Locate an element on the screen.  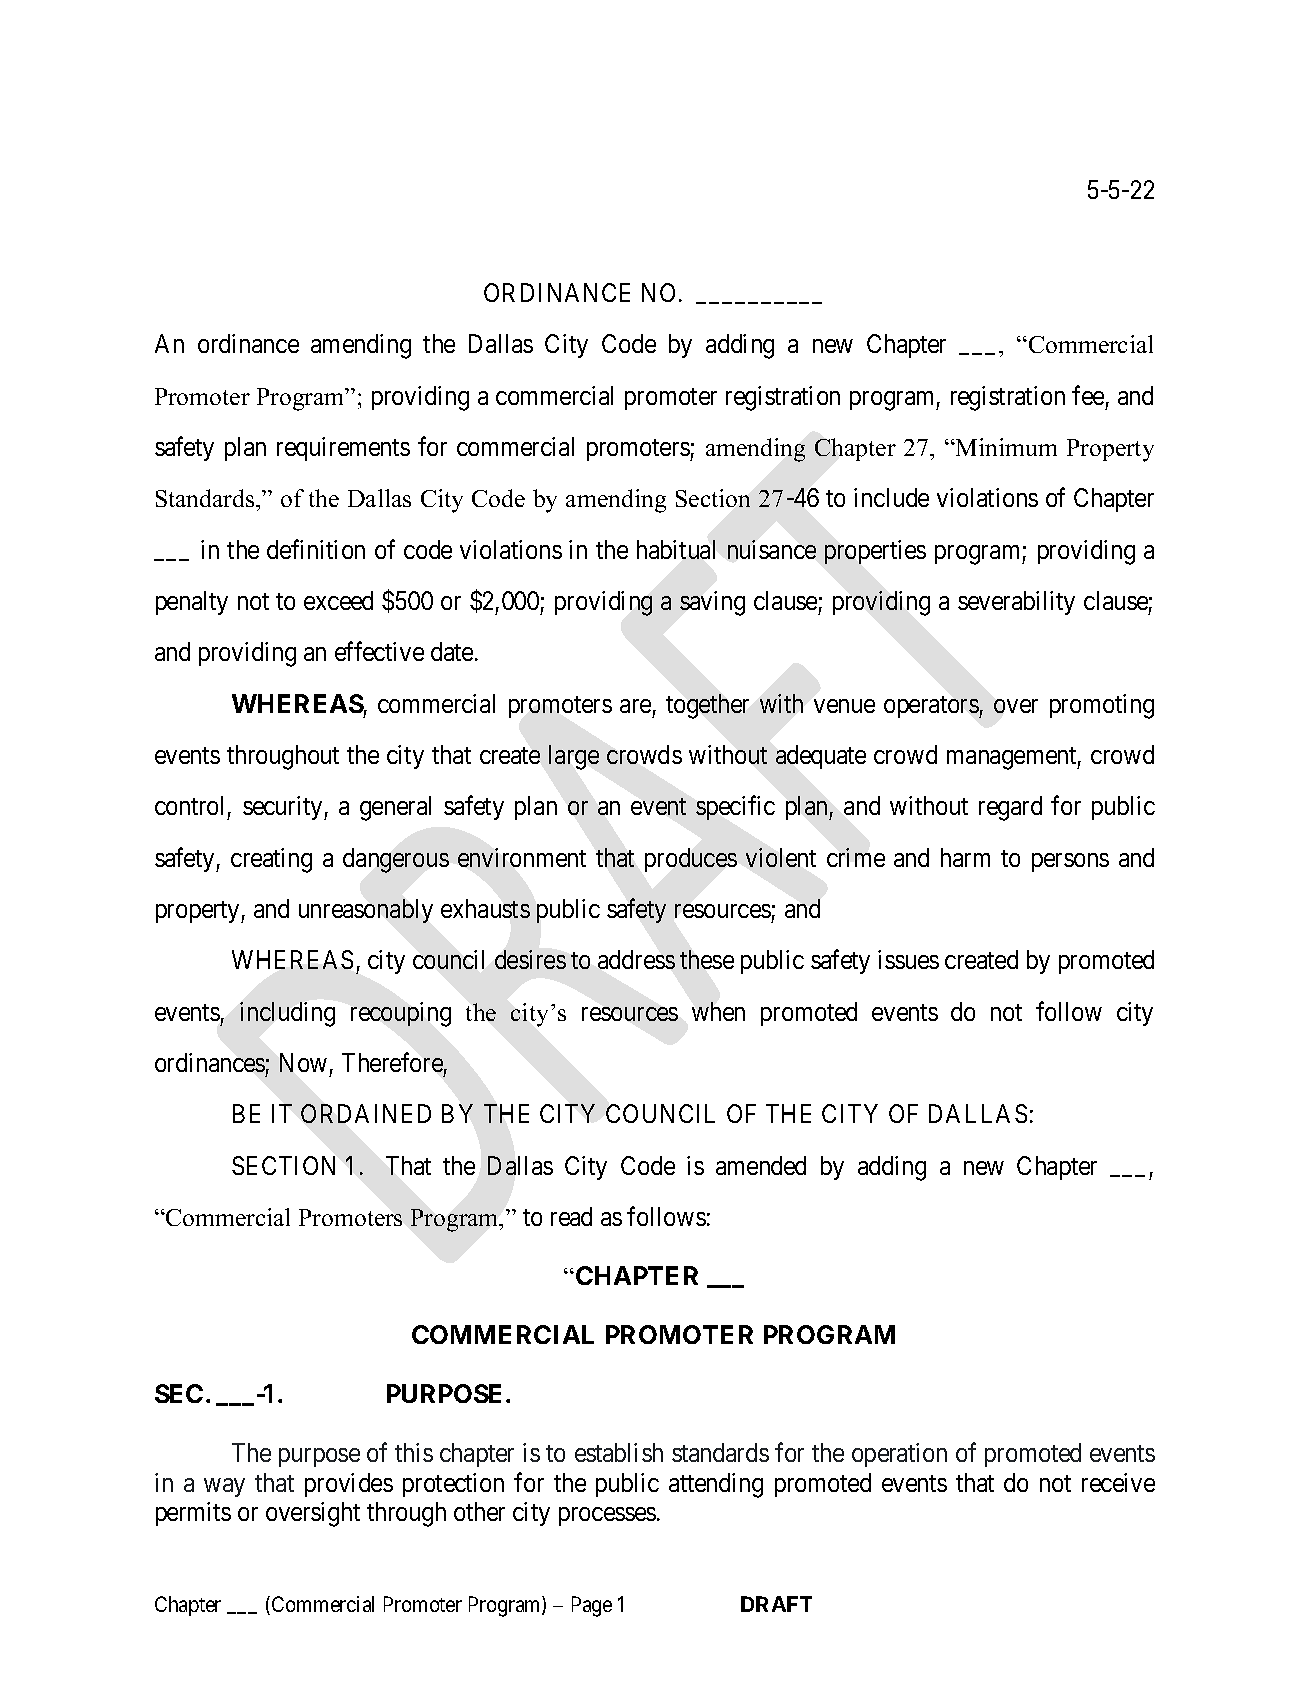
effective is located at coordinates (379, 651).
